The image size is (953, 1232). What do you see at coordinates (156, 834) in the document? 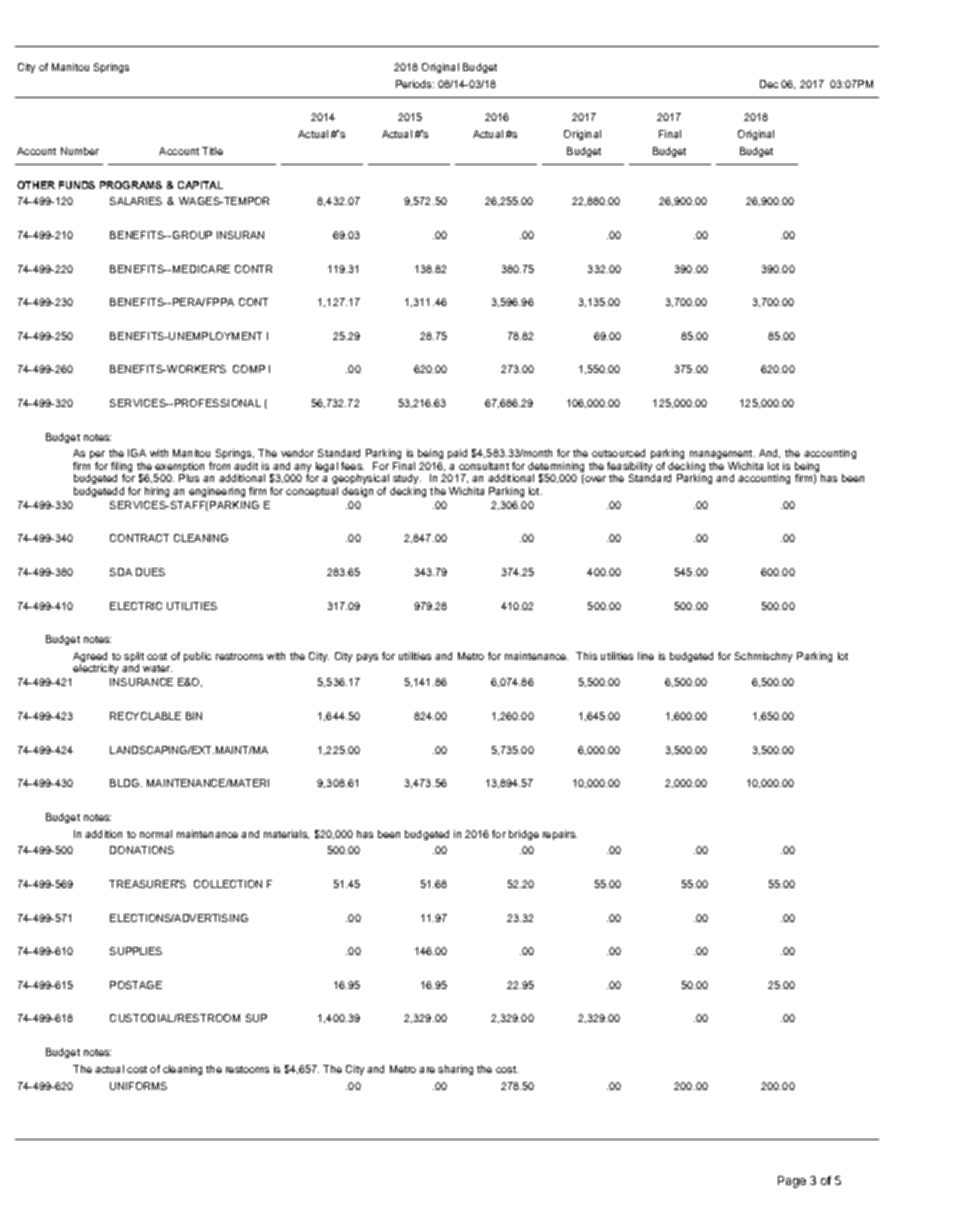
I see `normal` at bounding box center [156, 834].
